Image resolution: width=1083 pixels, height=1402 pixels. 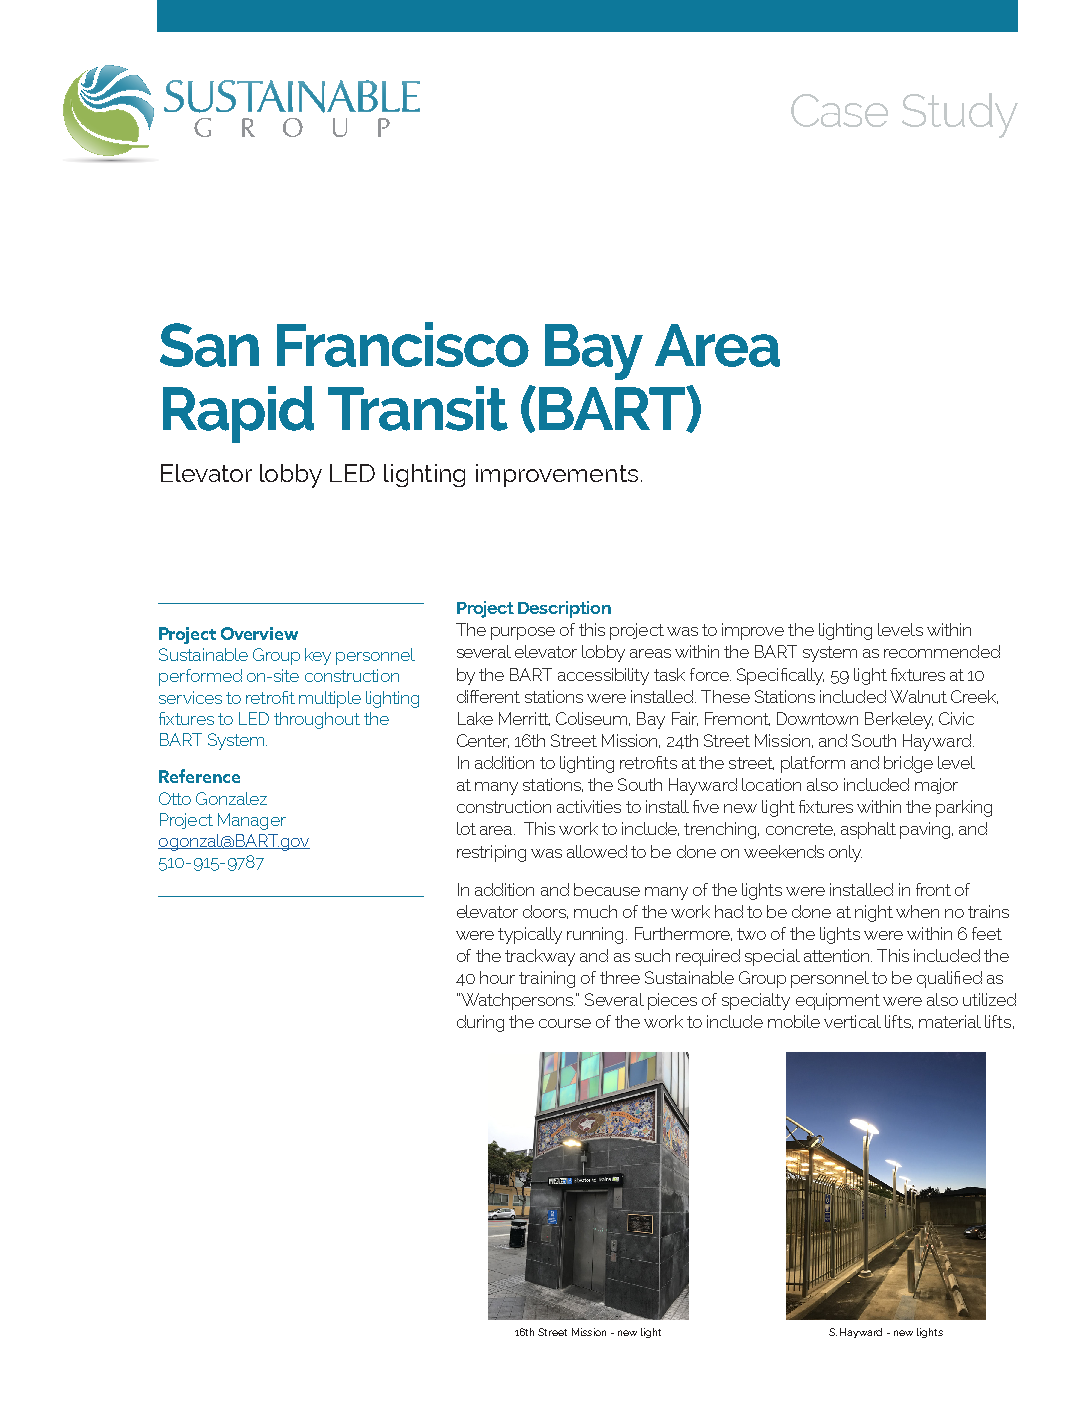 What do you see at coordinates (974, 697) in the screenshot?
I see `Creek` at bounding box center [974, 697].
